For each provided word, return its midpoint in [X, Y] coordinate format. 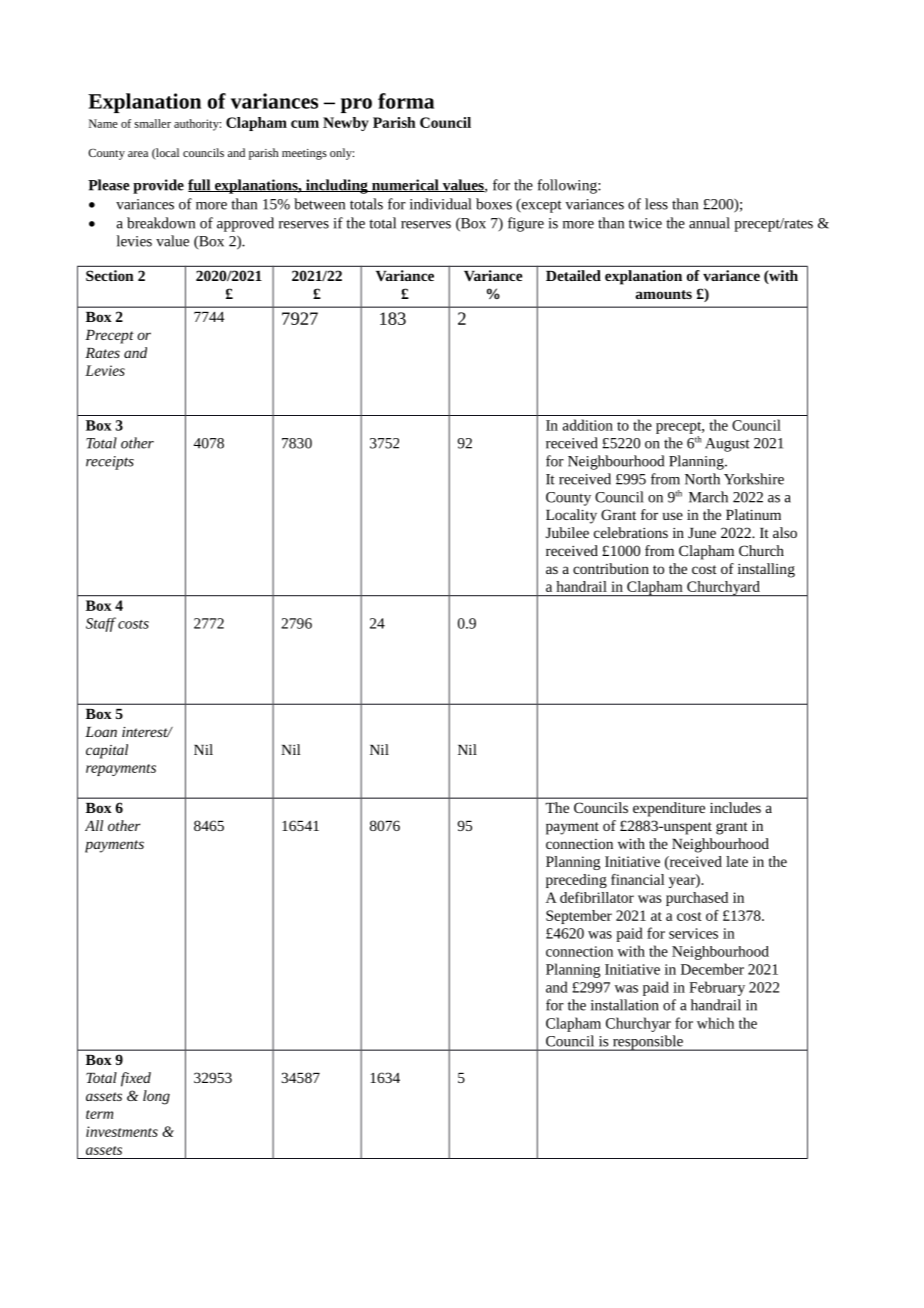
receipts [110, 463]
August [727, 445]
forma [406, 101]
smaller [153, 123]
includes [735, 807]
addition [588, 425]
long [156, 1097]
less [656, 204]
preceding [576, 881]
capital [107, 751]
